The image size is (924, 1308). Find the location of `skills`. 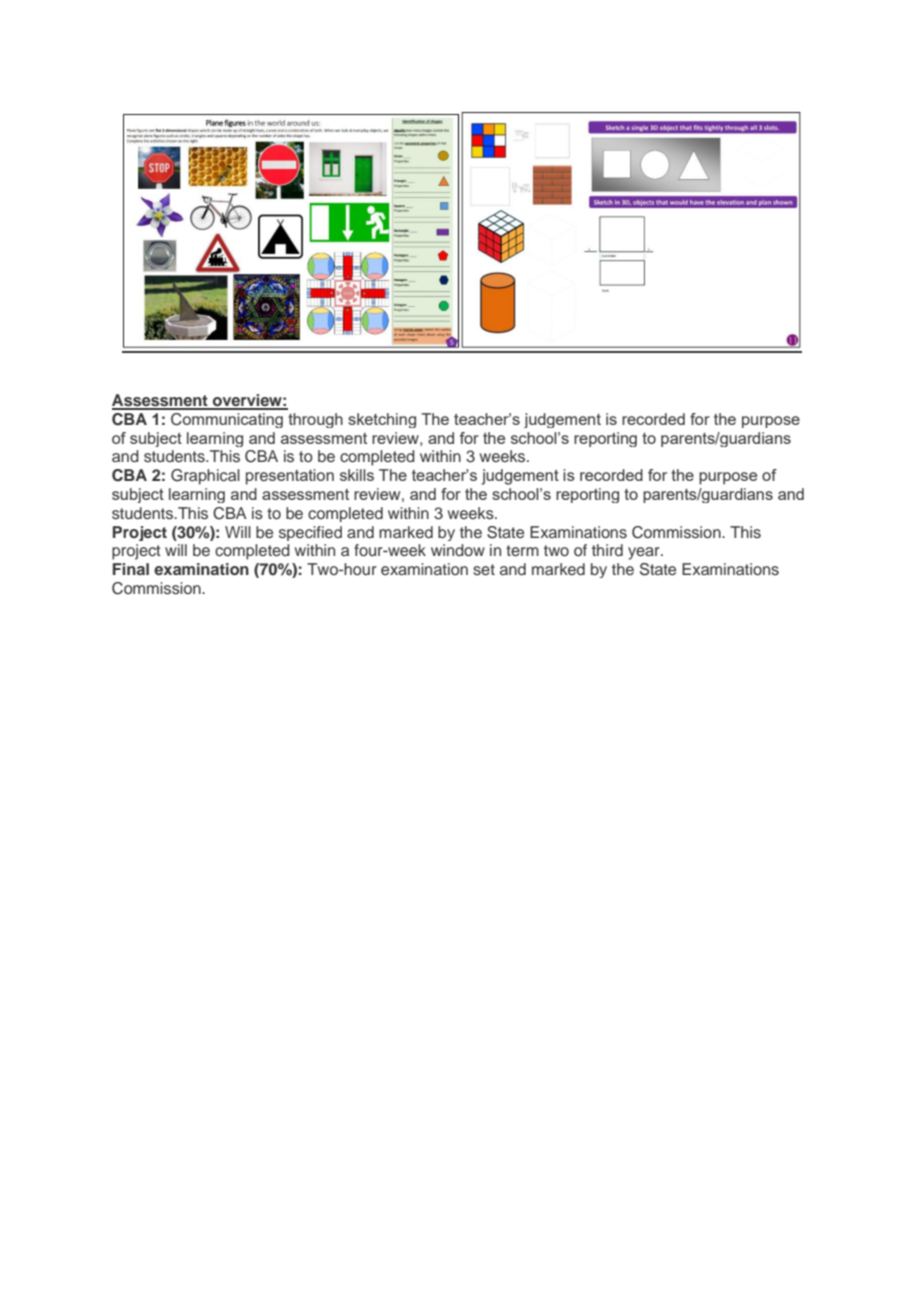

skills is located at coordinates (357, 475).
